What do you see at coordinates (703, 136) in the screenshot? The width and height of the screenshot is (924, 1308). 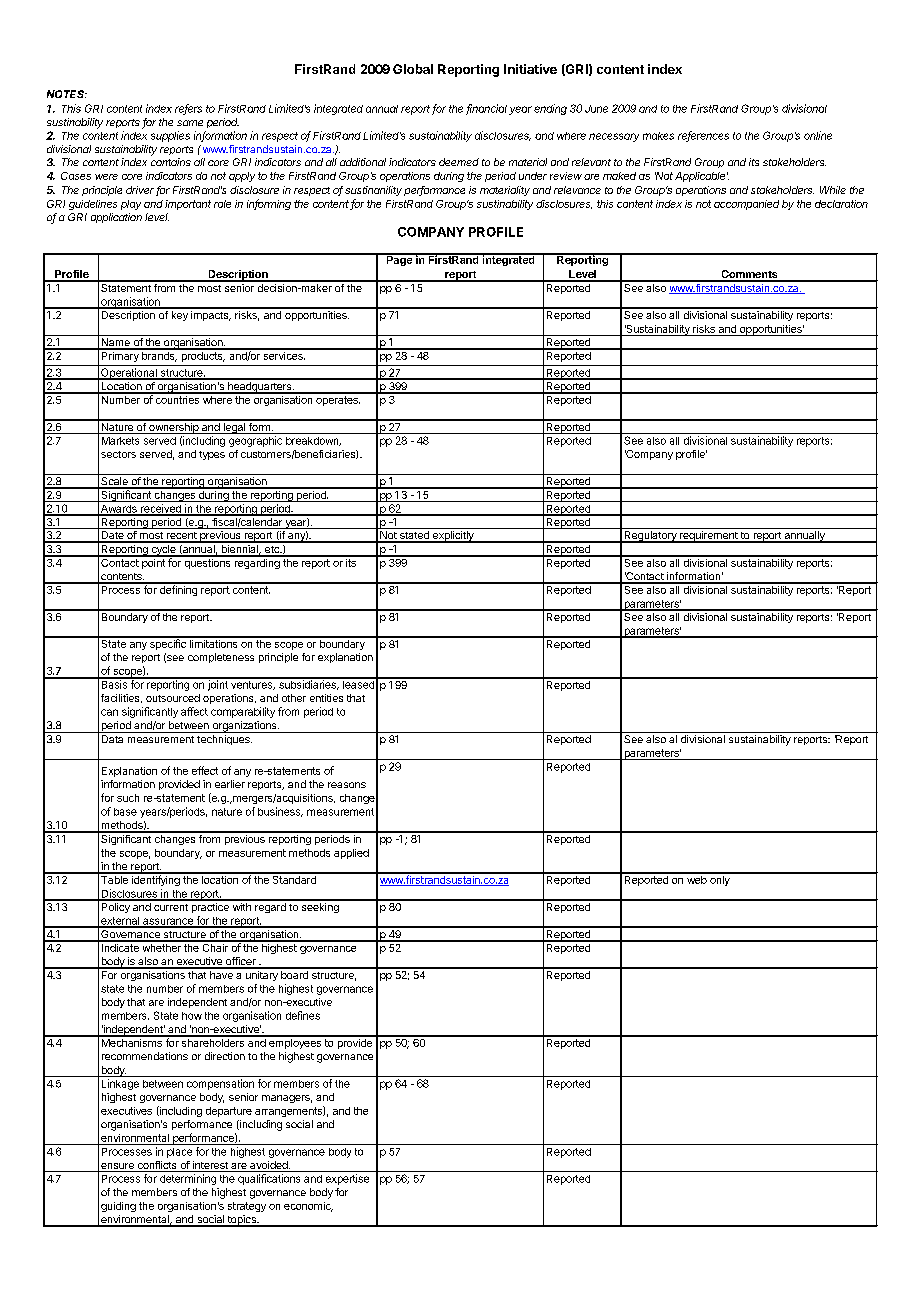 I see `references` at bounding box center [703, 136].
